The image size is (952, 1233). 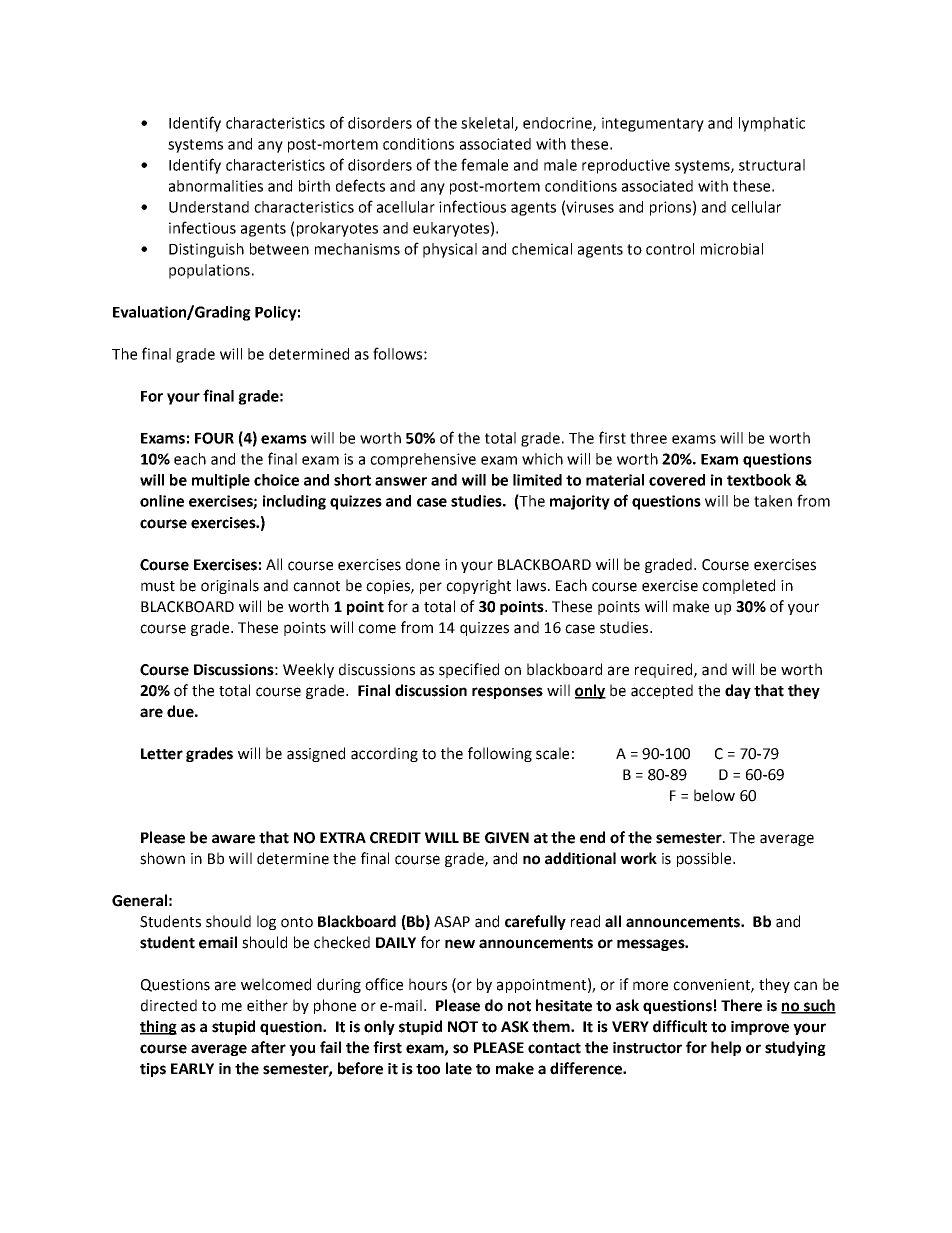 I want to click on late, so click(x=459, y=1068).
